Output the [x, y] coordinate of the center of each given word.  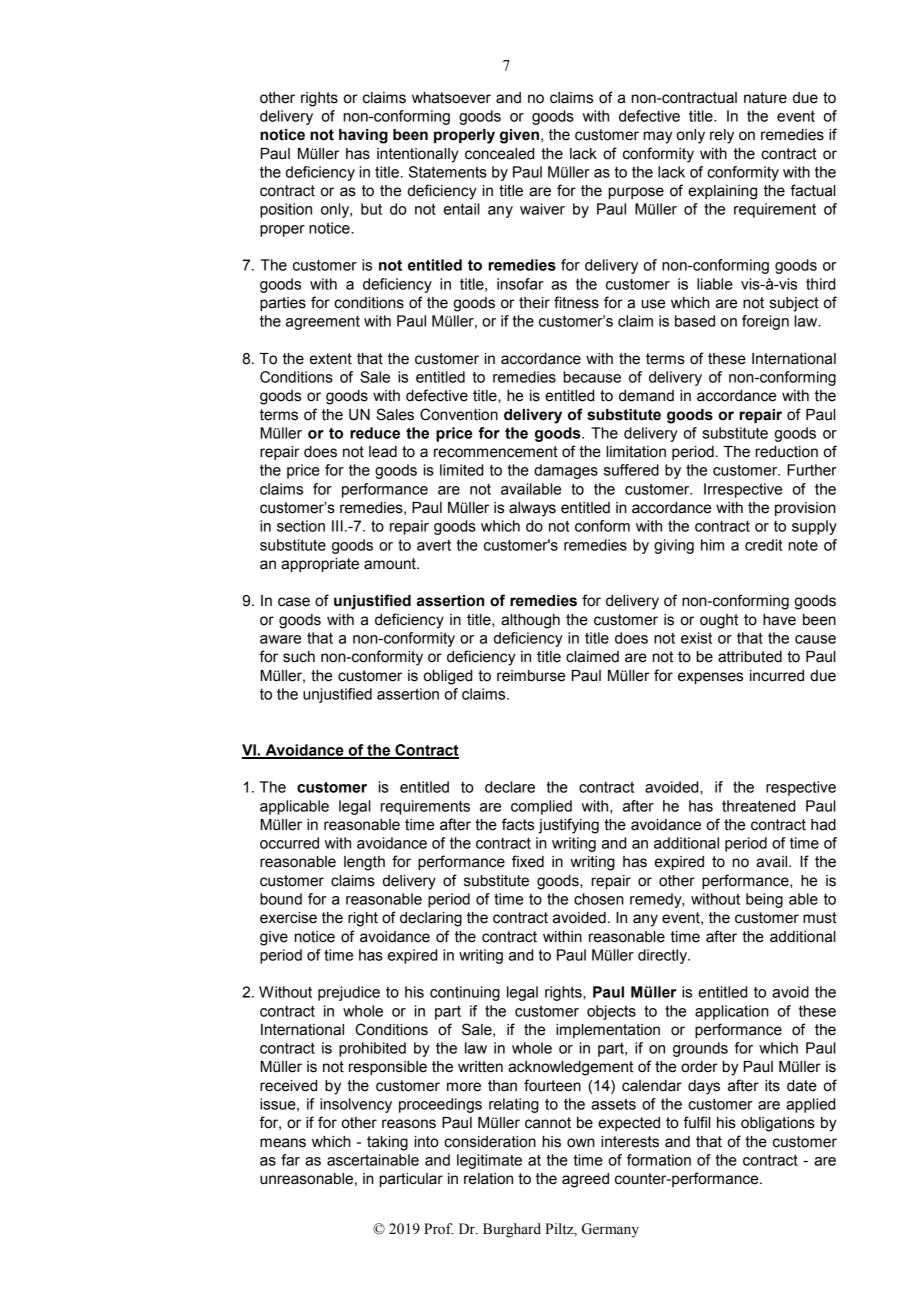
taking [387, 1143]
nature [765, 98]
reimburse [531, 676]
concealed [499, 154]
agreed [585, 1180]
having [363, 136]
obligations [778, 1124]
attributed [750, 657]
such [299, 657]
